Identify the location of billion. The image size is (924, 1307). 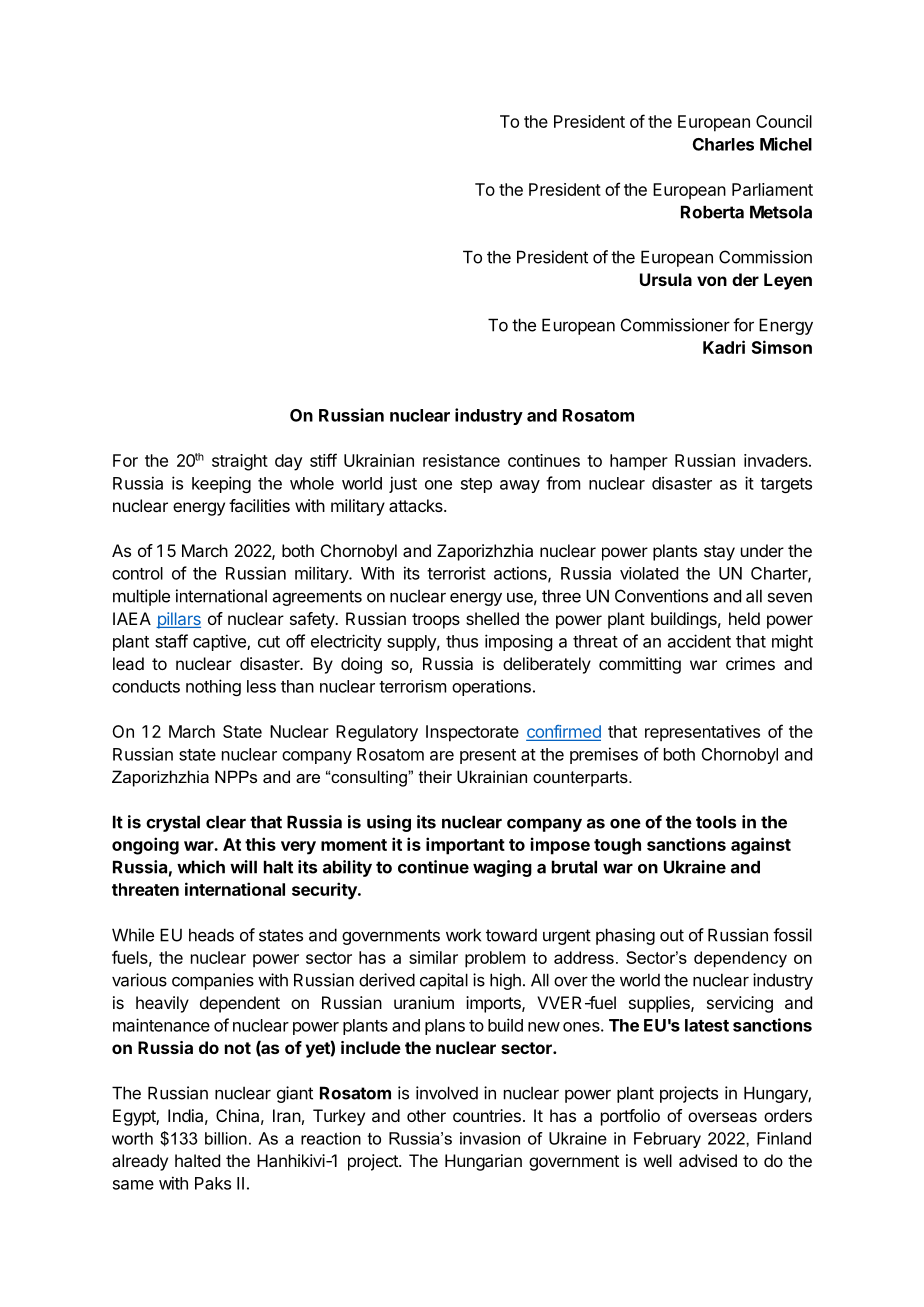
(226, 1138).
